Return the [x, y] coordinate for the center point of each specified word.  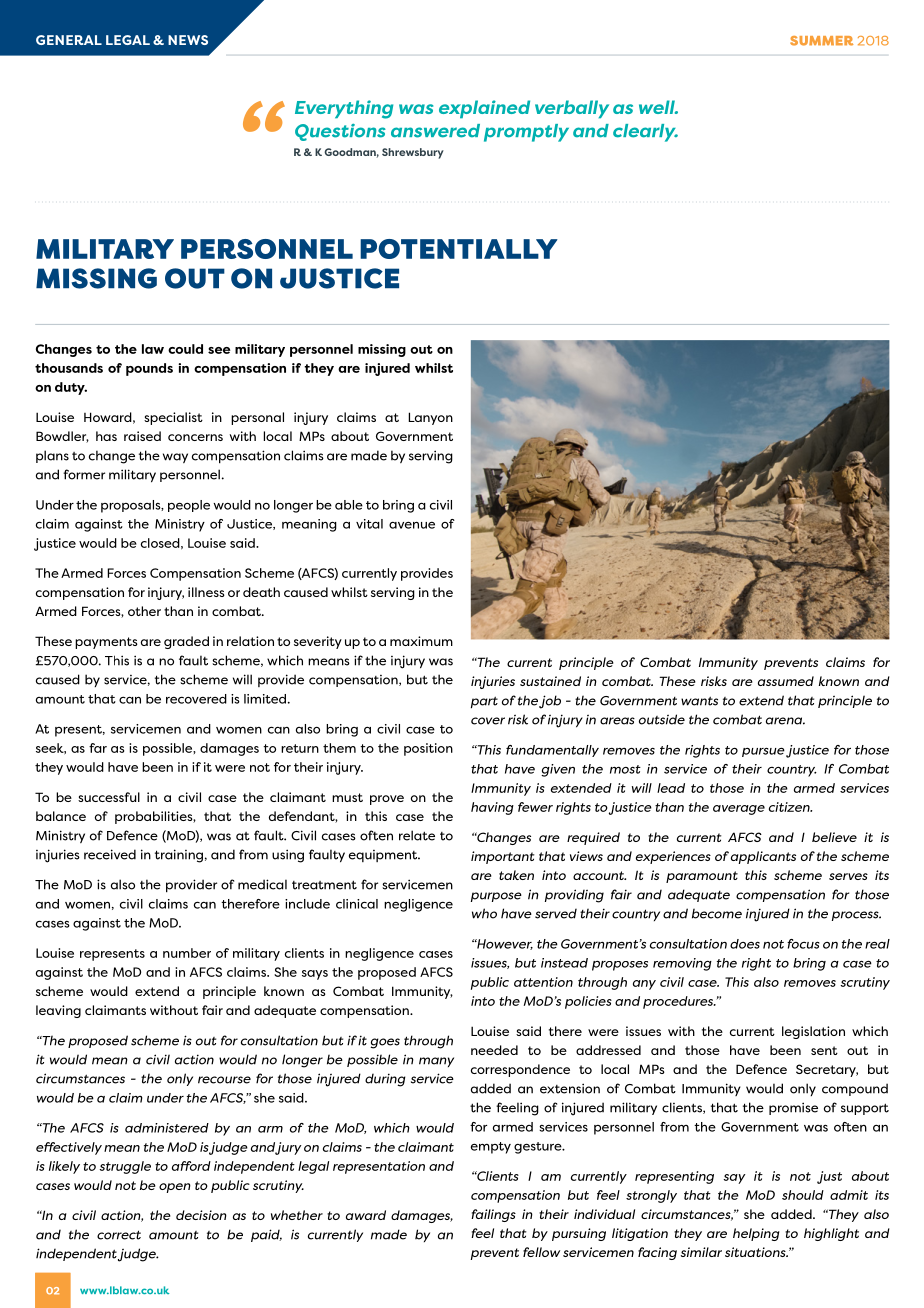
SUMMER [821, 41]
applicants [763, 857]
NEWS [188, 40]
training [179, 856]
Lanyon [430, 418]
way [175, 458]
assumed [786, 681]
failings [493, 1215]
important [503, 857]
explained [484, 109]
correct [119, 1235]
